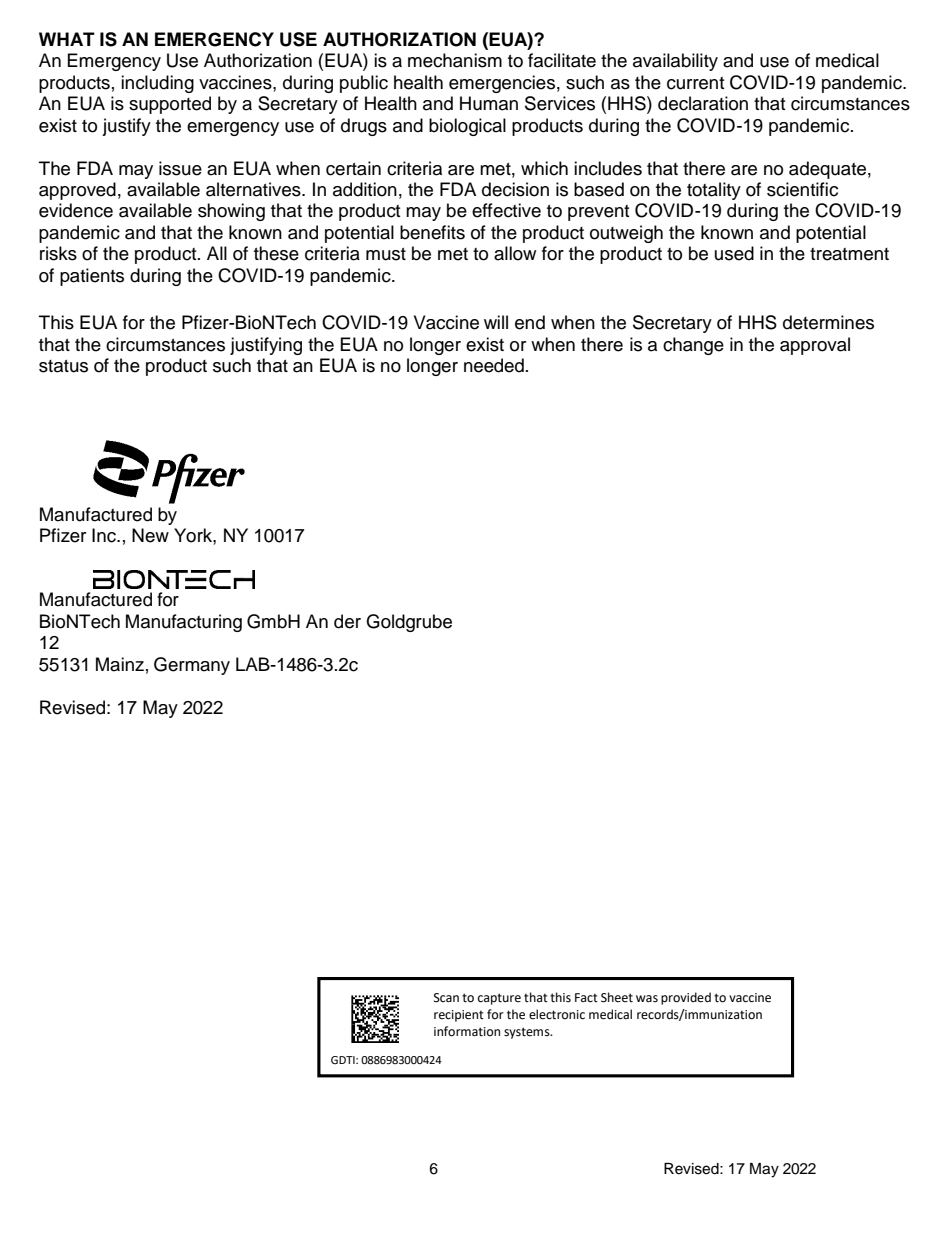 This page has height=1233, width=952. I want to click on der, so click(347, 621).
